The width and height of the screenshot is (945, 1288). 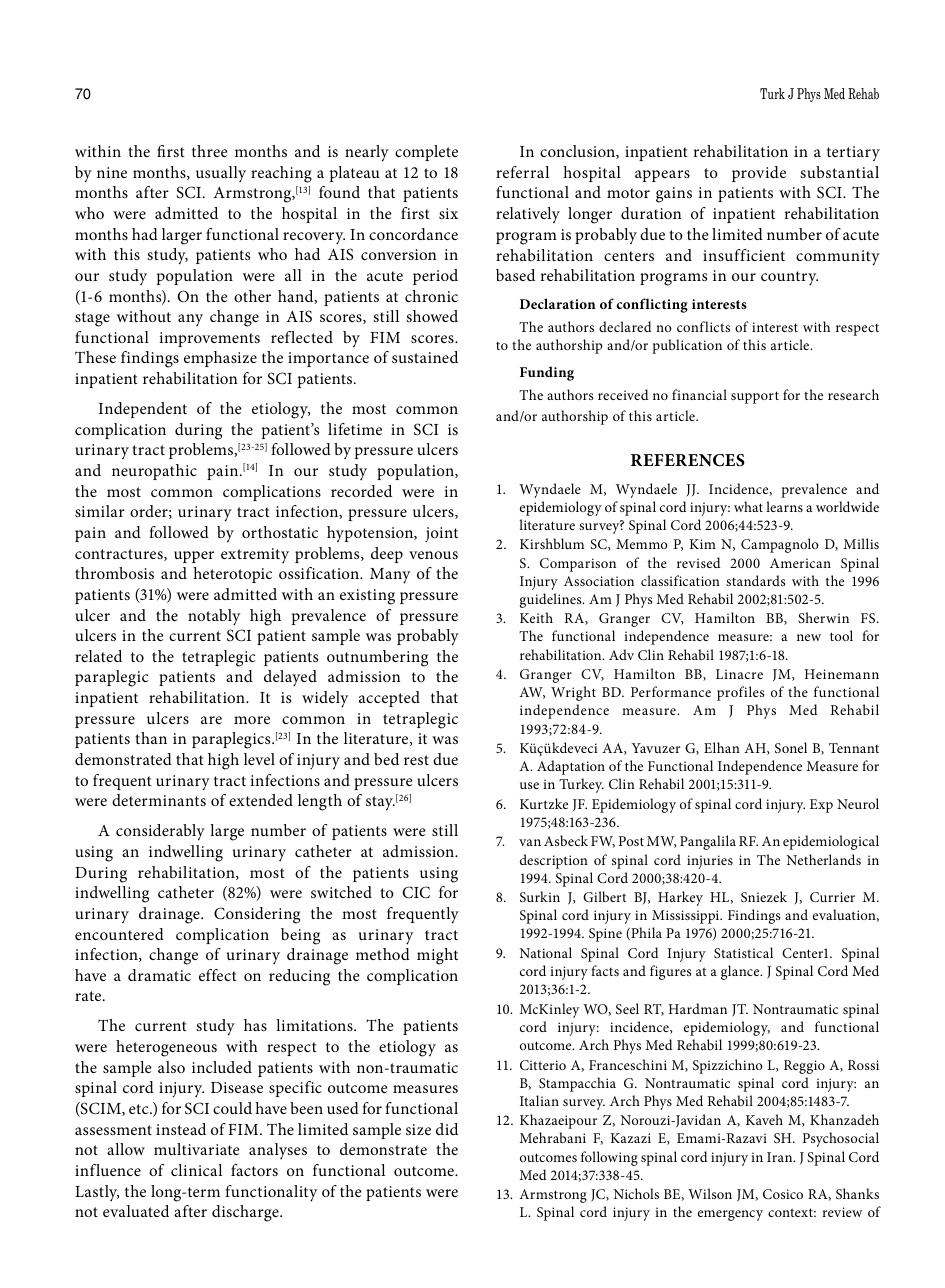 I want to click on support, so click(x=755, y=397).
